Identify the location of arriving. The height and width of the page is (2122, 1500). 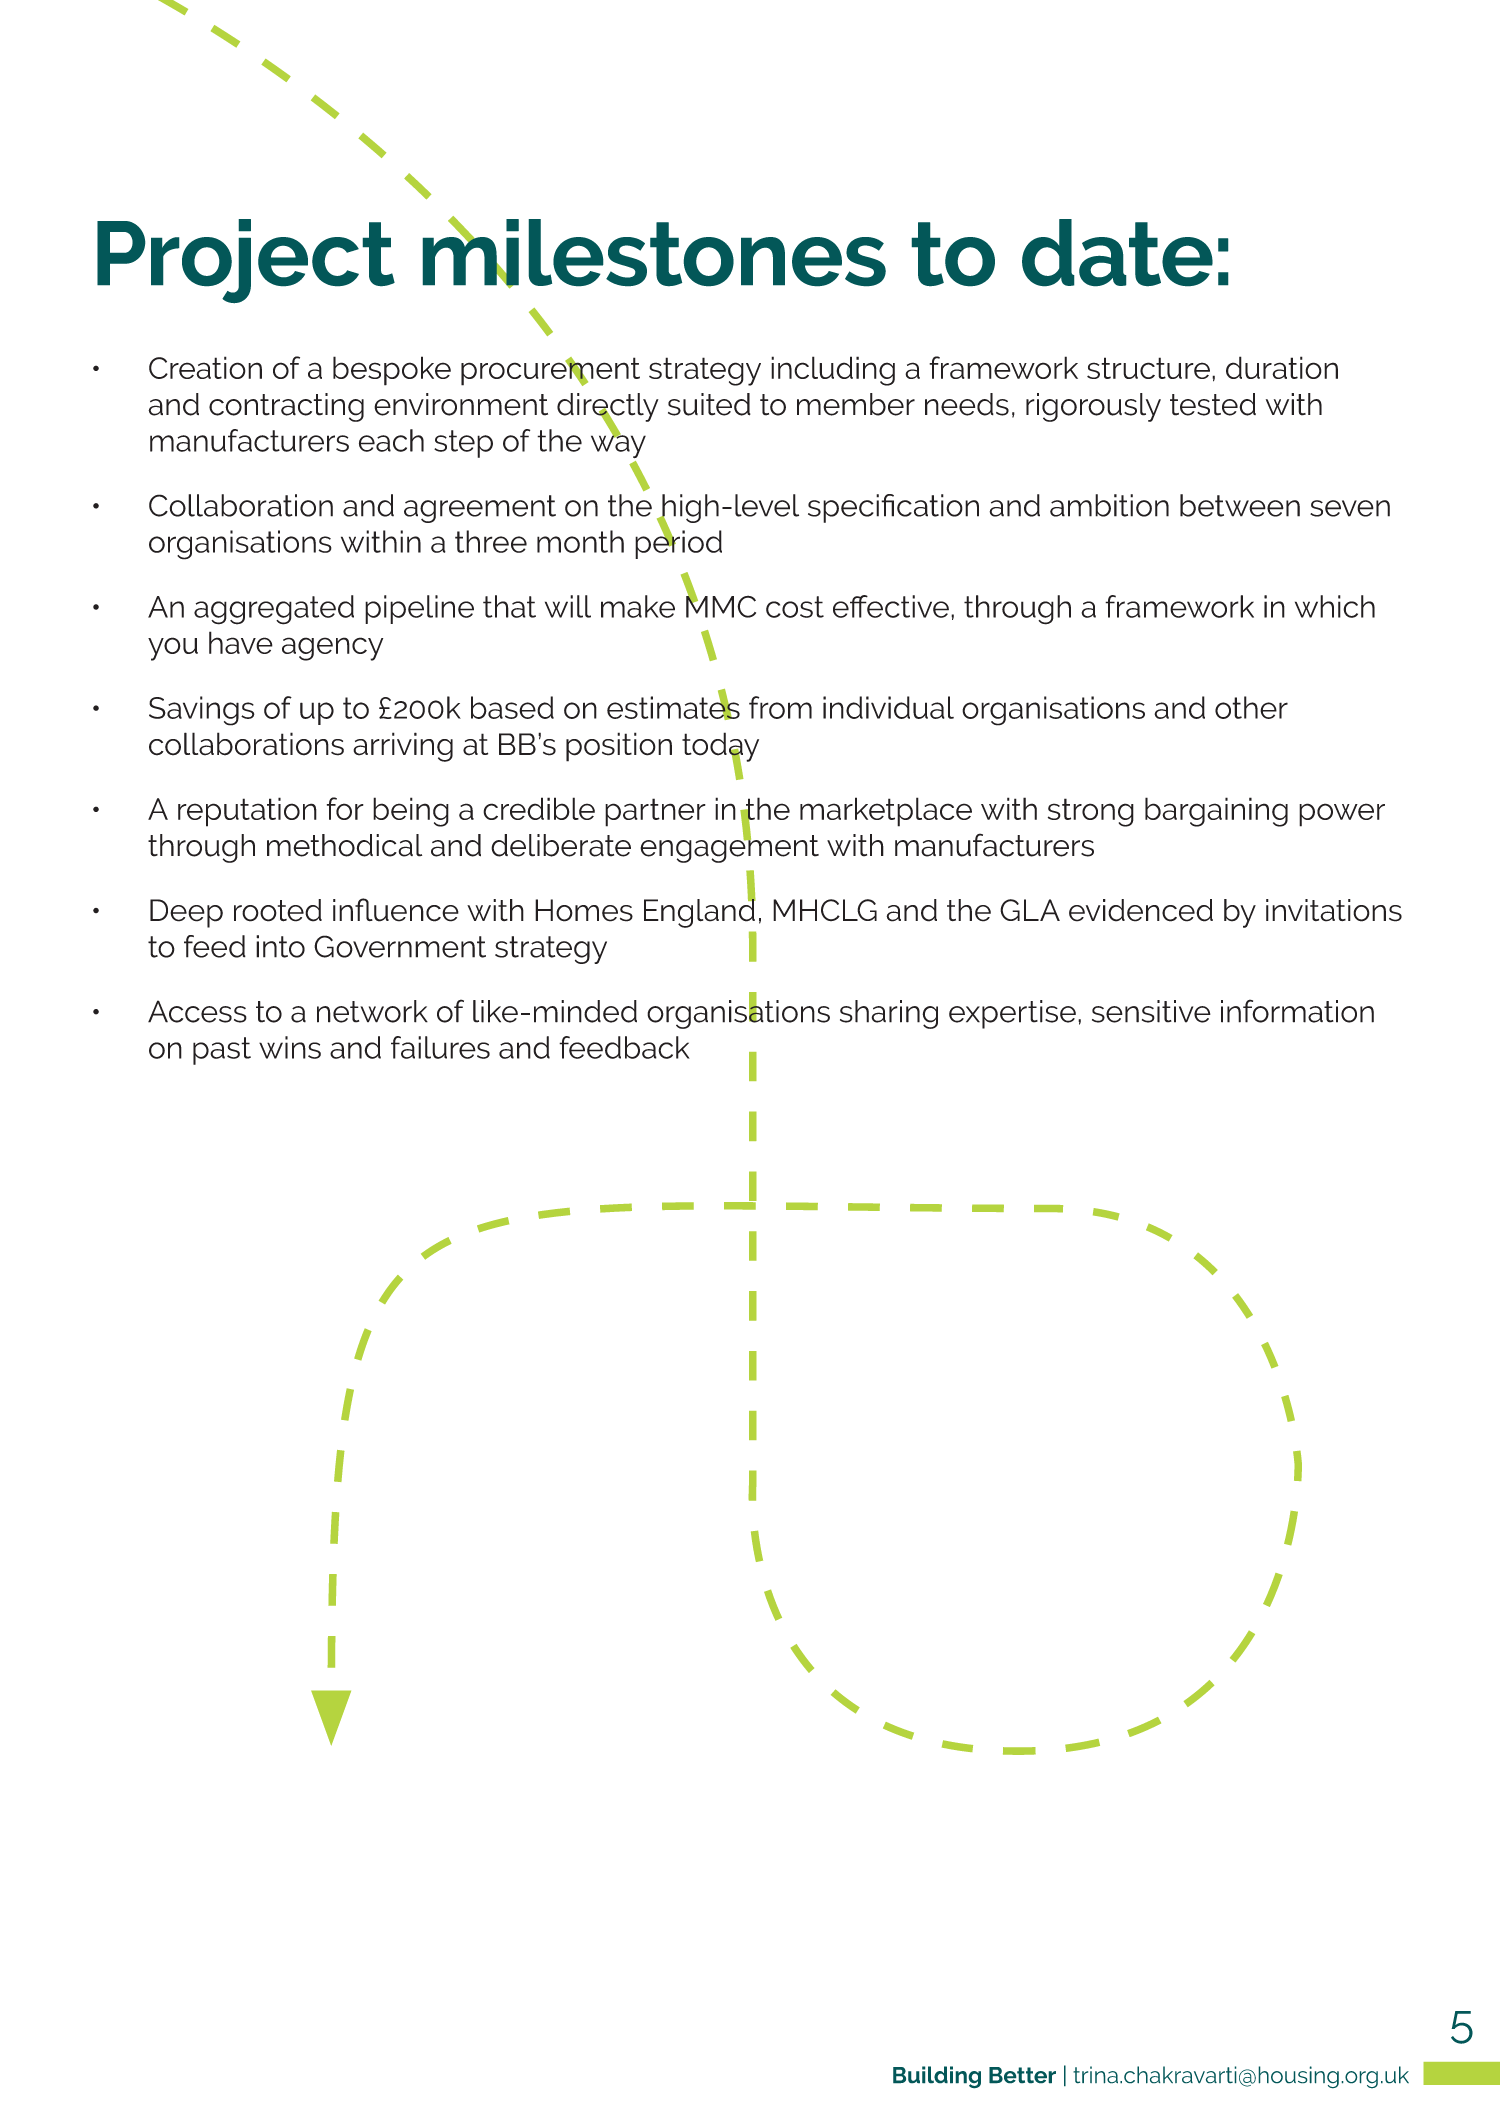
(403, 747).
